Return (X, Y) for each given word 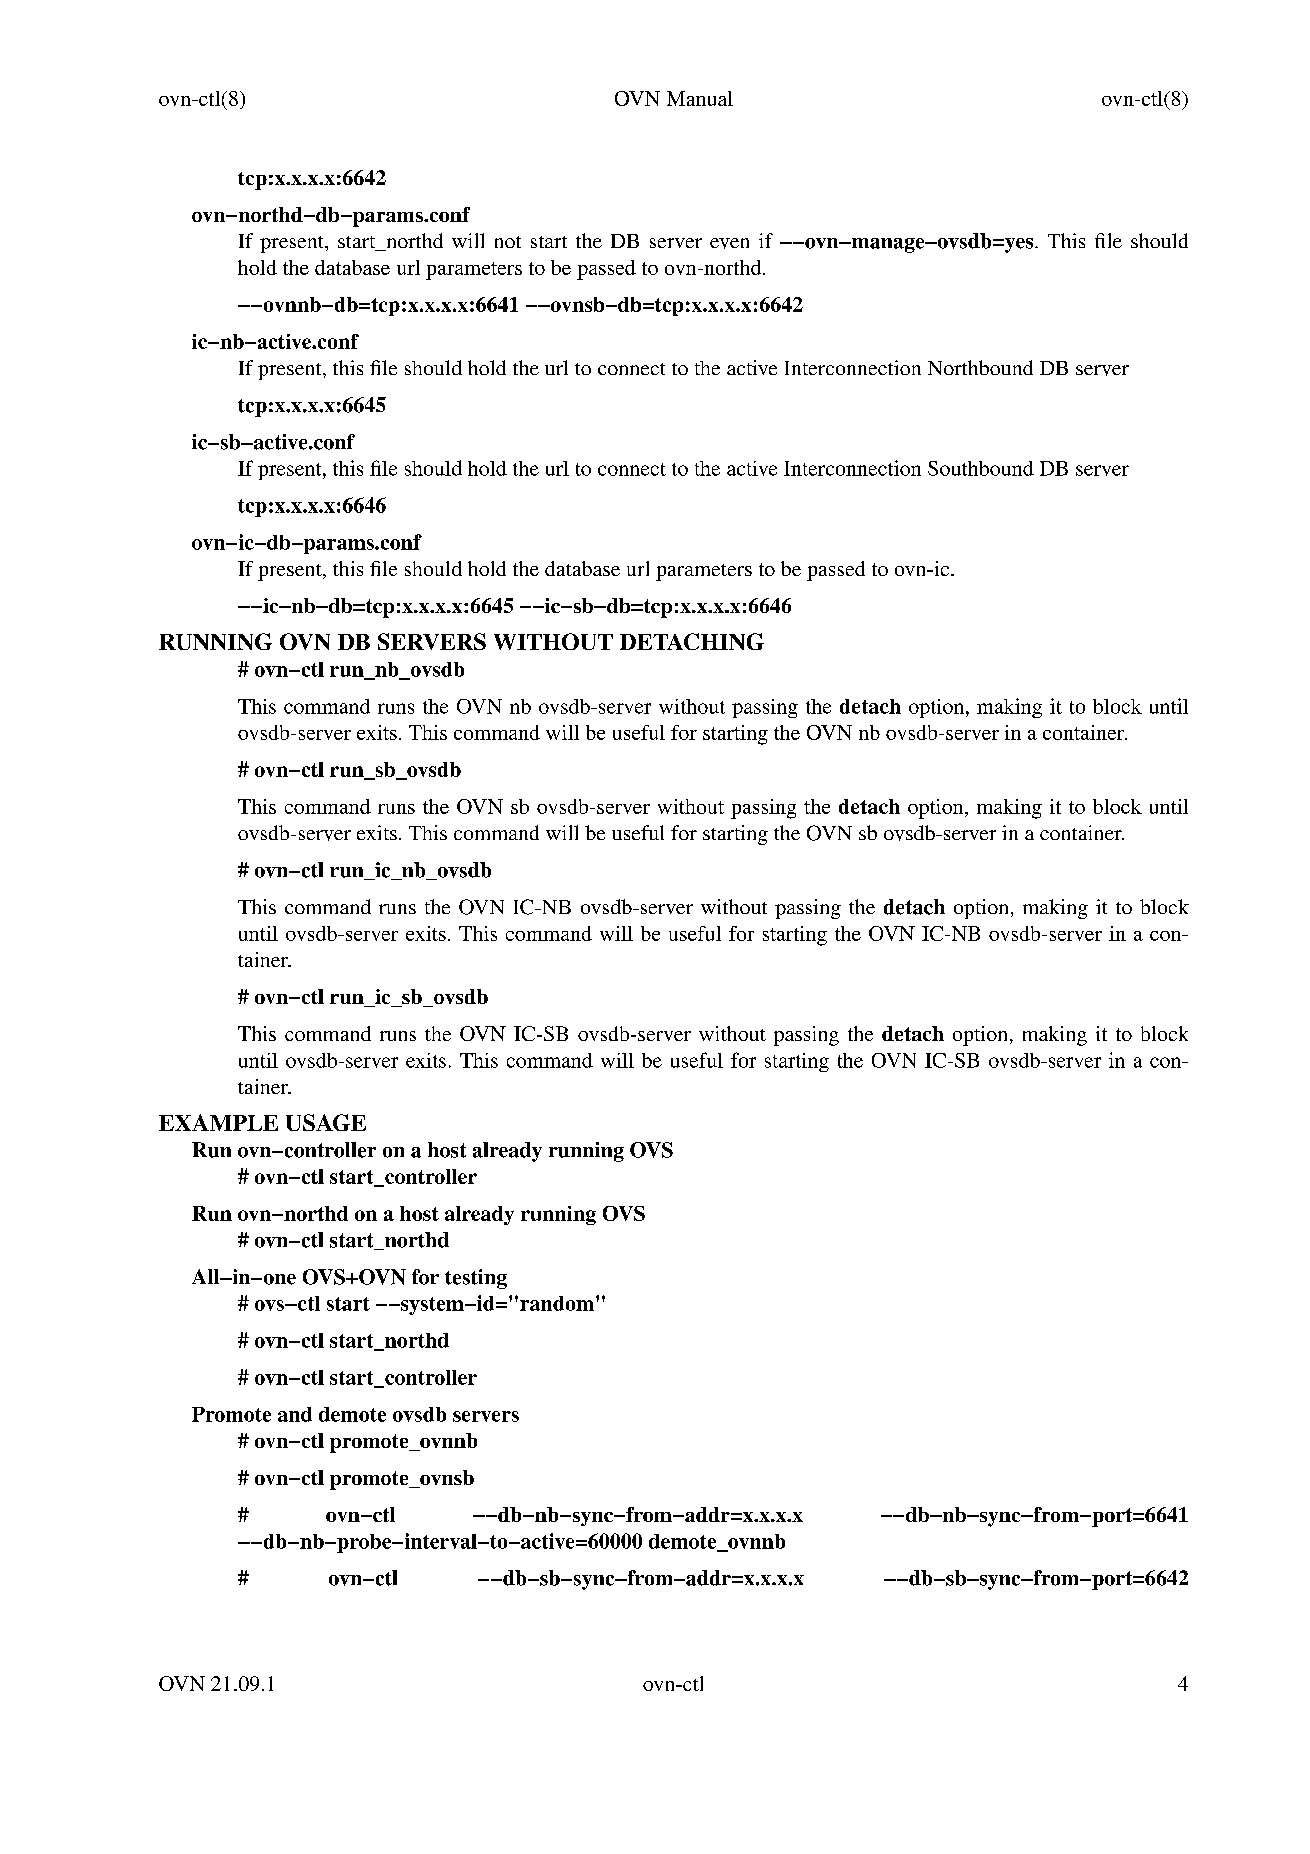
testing (476, 1279)
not (508, 242)
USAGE (326, 1122)
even (729, 243)
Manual (700, 98)
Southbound (981, 468)
